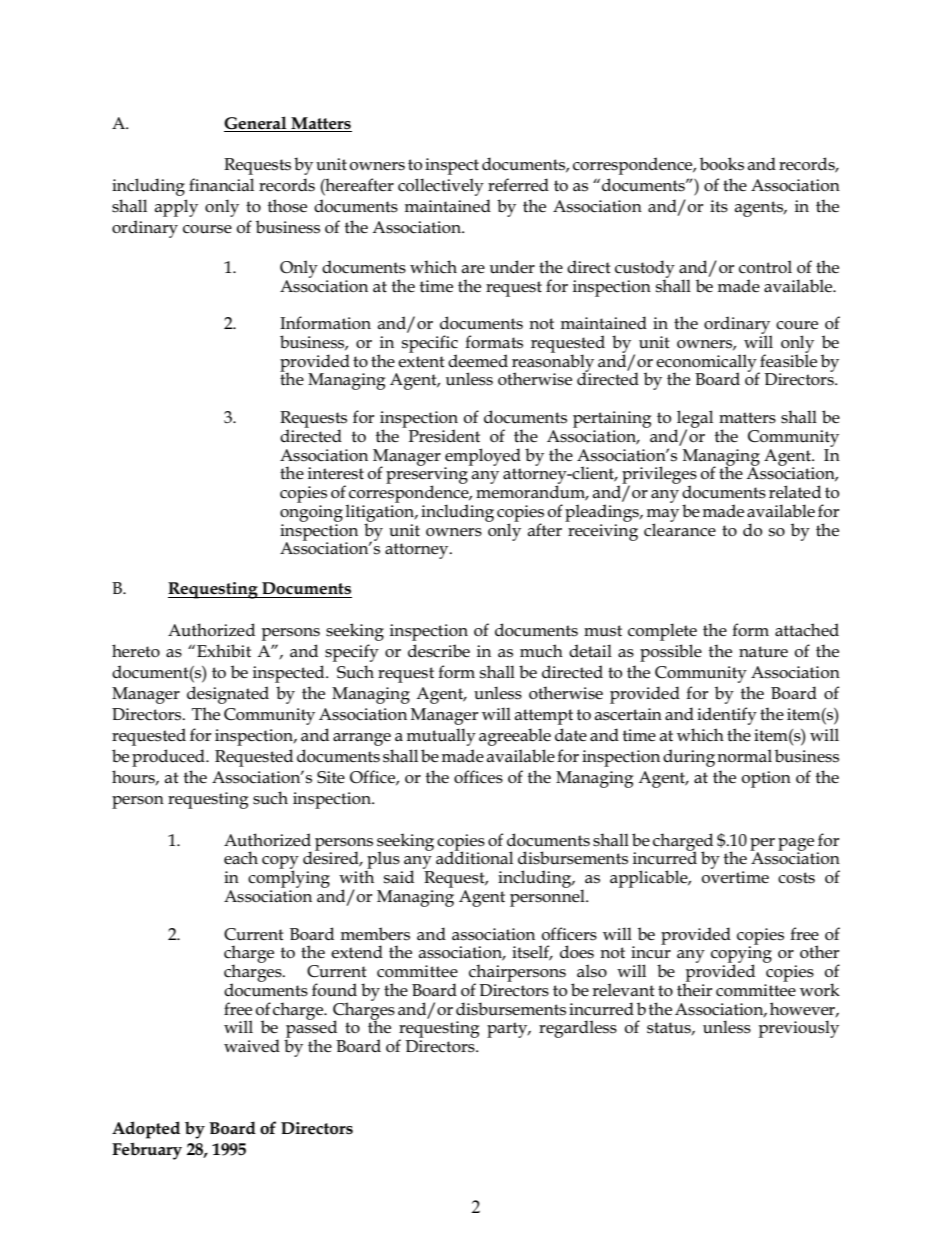  Describe the element at coordinates (722, 164) in the screenshot. I see `books` at that location.
